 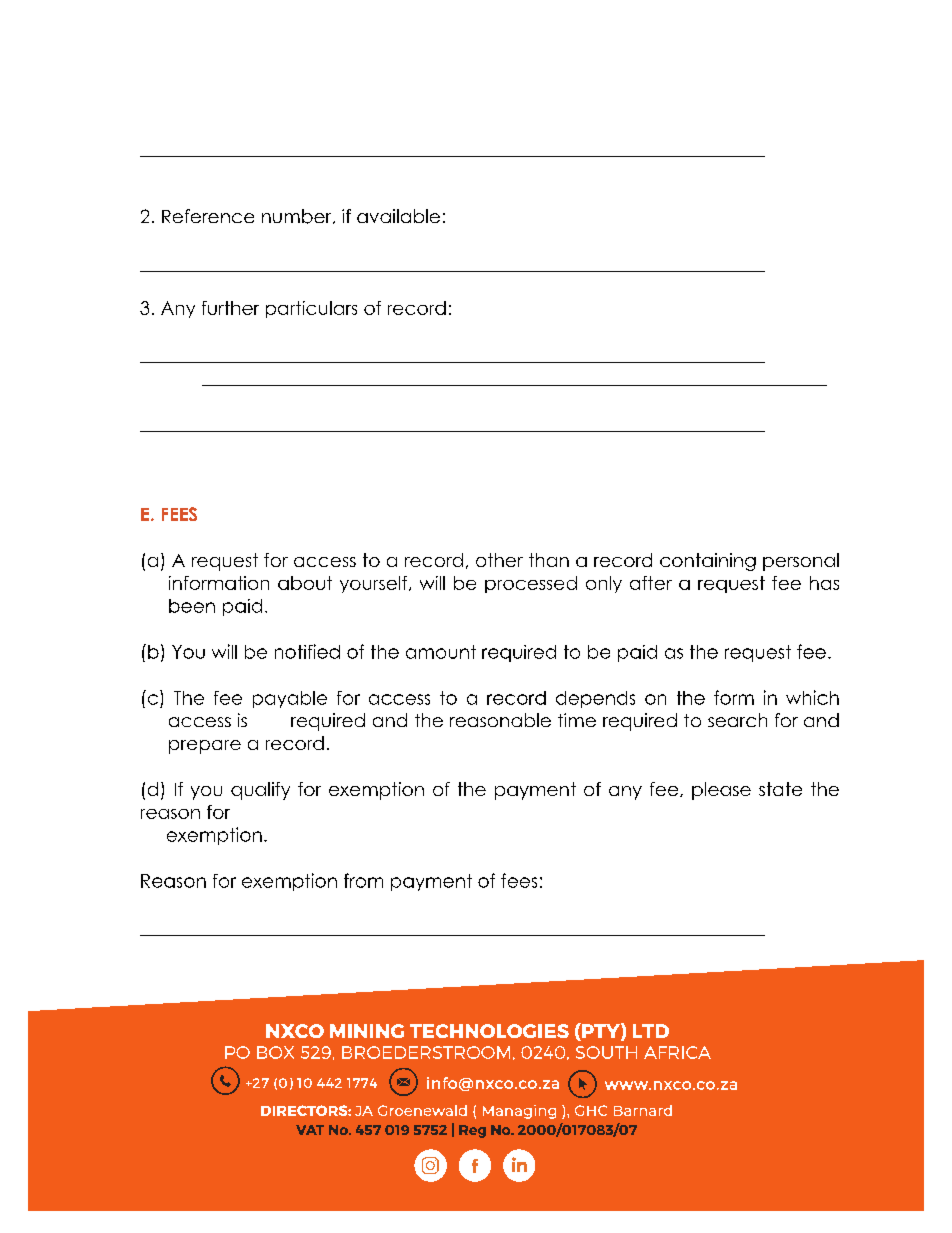 What do you see at coordinates (708, 562) in the screenshot?
I see `containing` at bounding box center [708, 562].
